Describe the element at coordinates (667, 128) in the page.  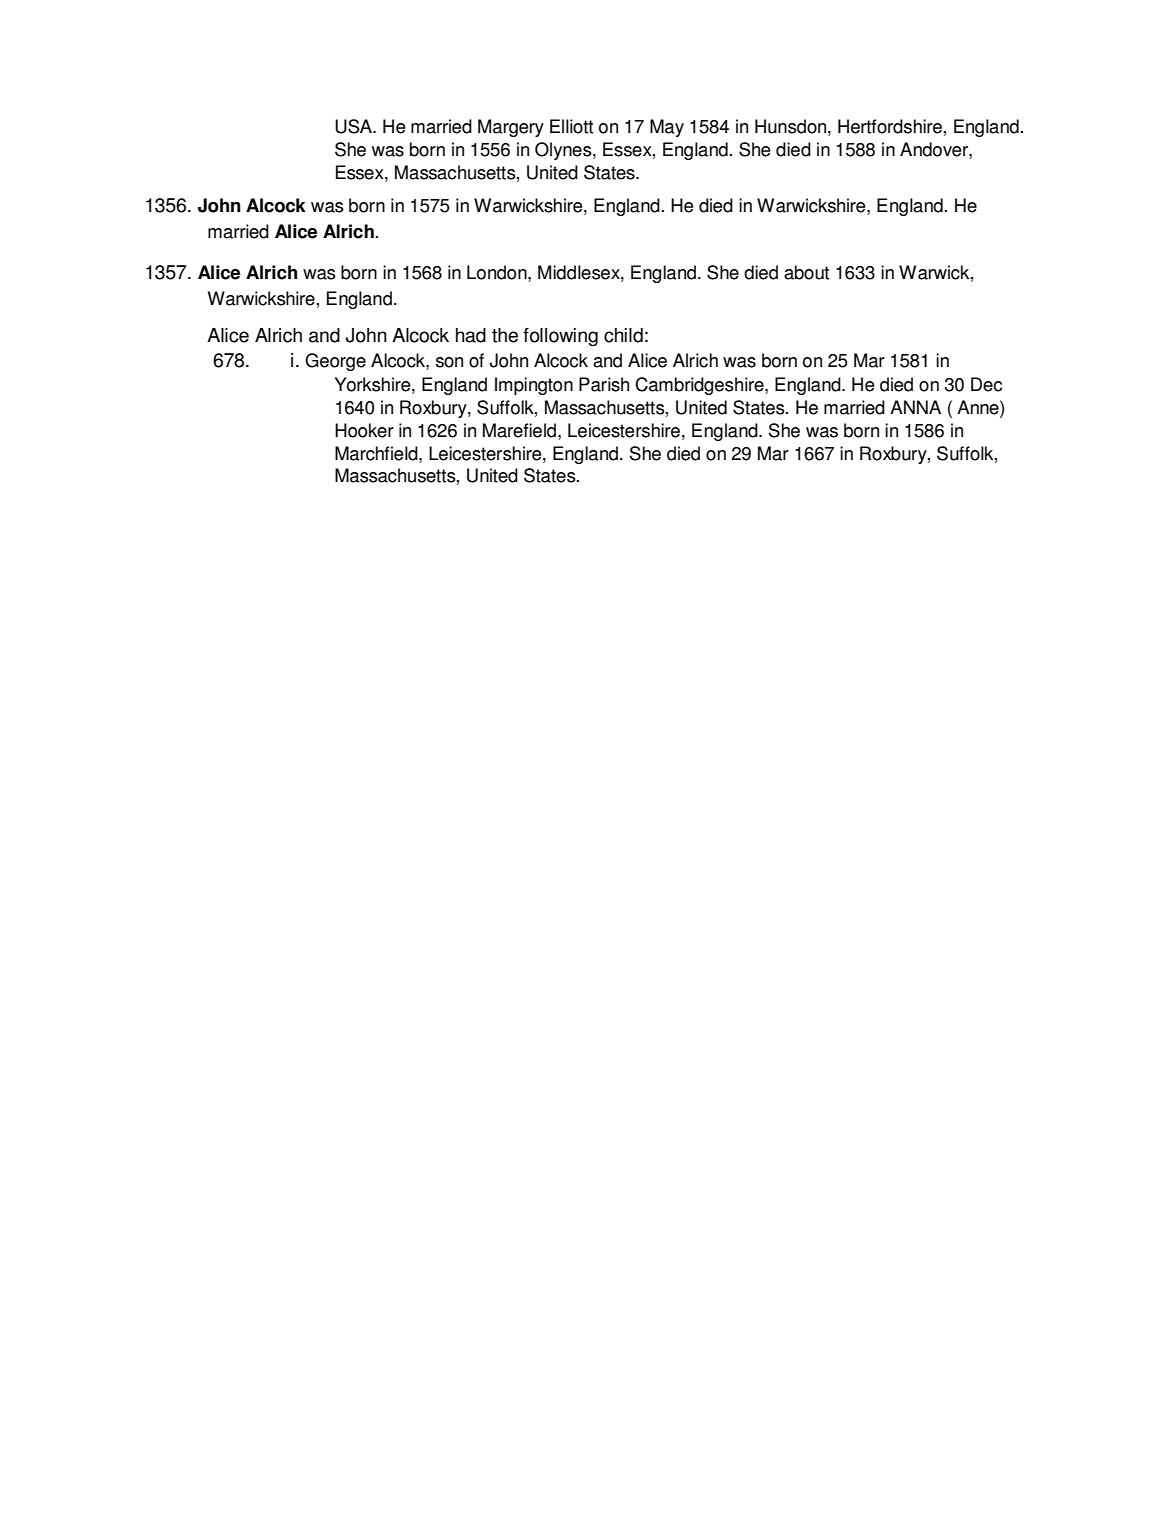
I see `May` at that location.
